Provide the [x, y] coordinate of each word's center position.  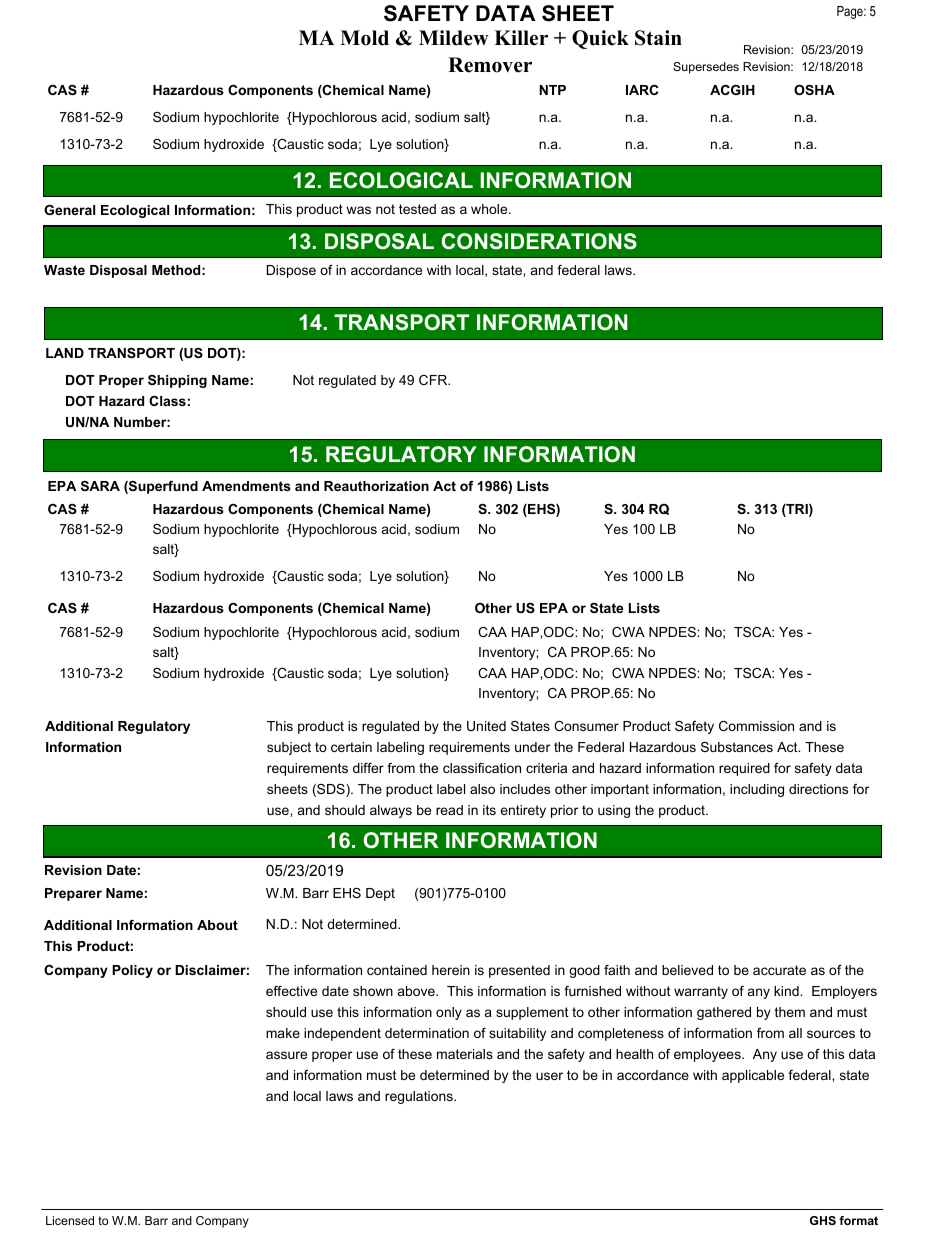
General [69, 210]
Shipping [177, 381]
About [217, 925]
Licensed [70, 1220]
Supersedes [706, 68]
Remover [490, 65]
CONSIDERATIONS [539, 241]
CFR [434, 380]
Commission [756, 726]
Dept [380, 894]
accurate [779, 970]
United [486, 726]
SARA [100, 486]
